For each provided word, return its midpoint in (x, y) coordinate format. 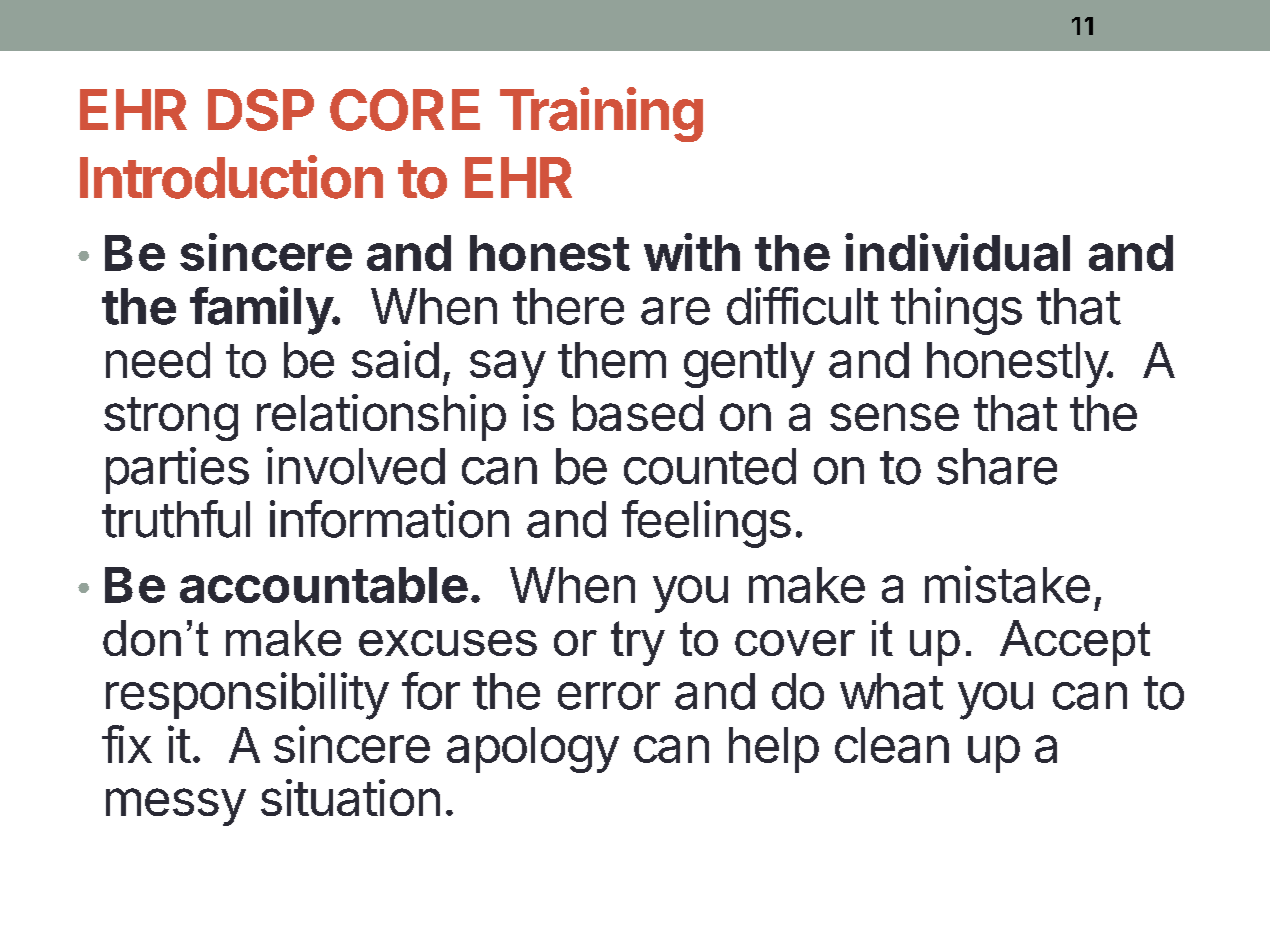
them (612, 360)
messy (176, 807)
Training (601, 114)
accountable (324, 585)
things (956, 311)
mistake (1007, 584)
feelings (706, 524)
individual (957, 252)
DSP (261, 110)
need (158, 360)
